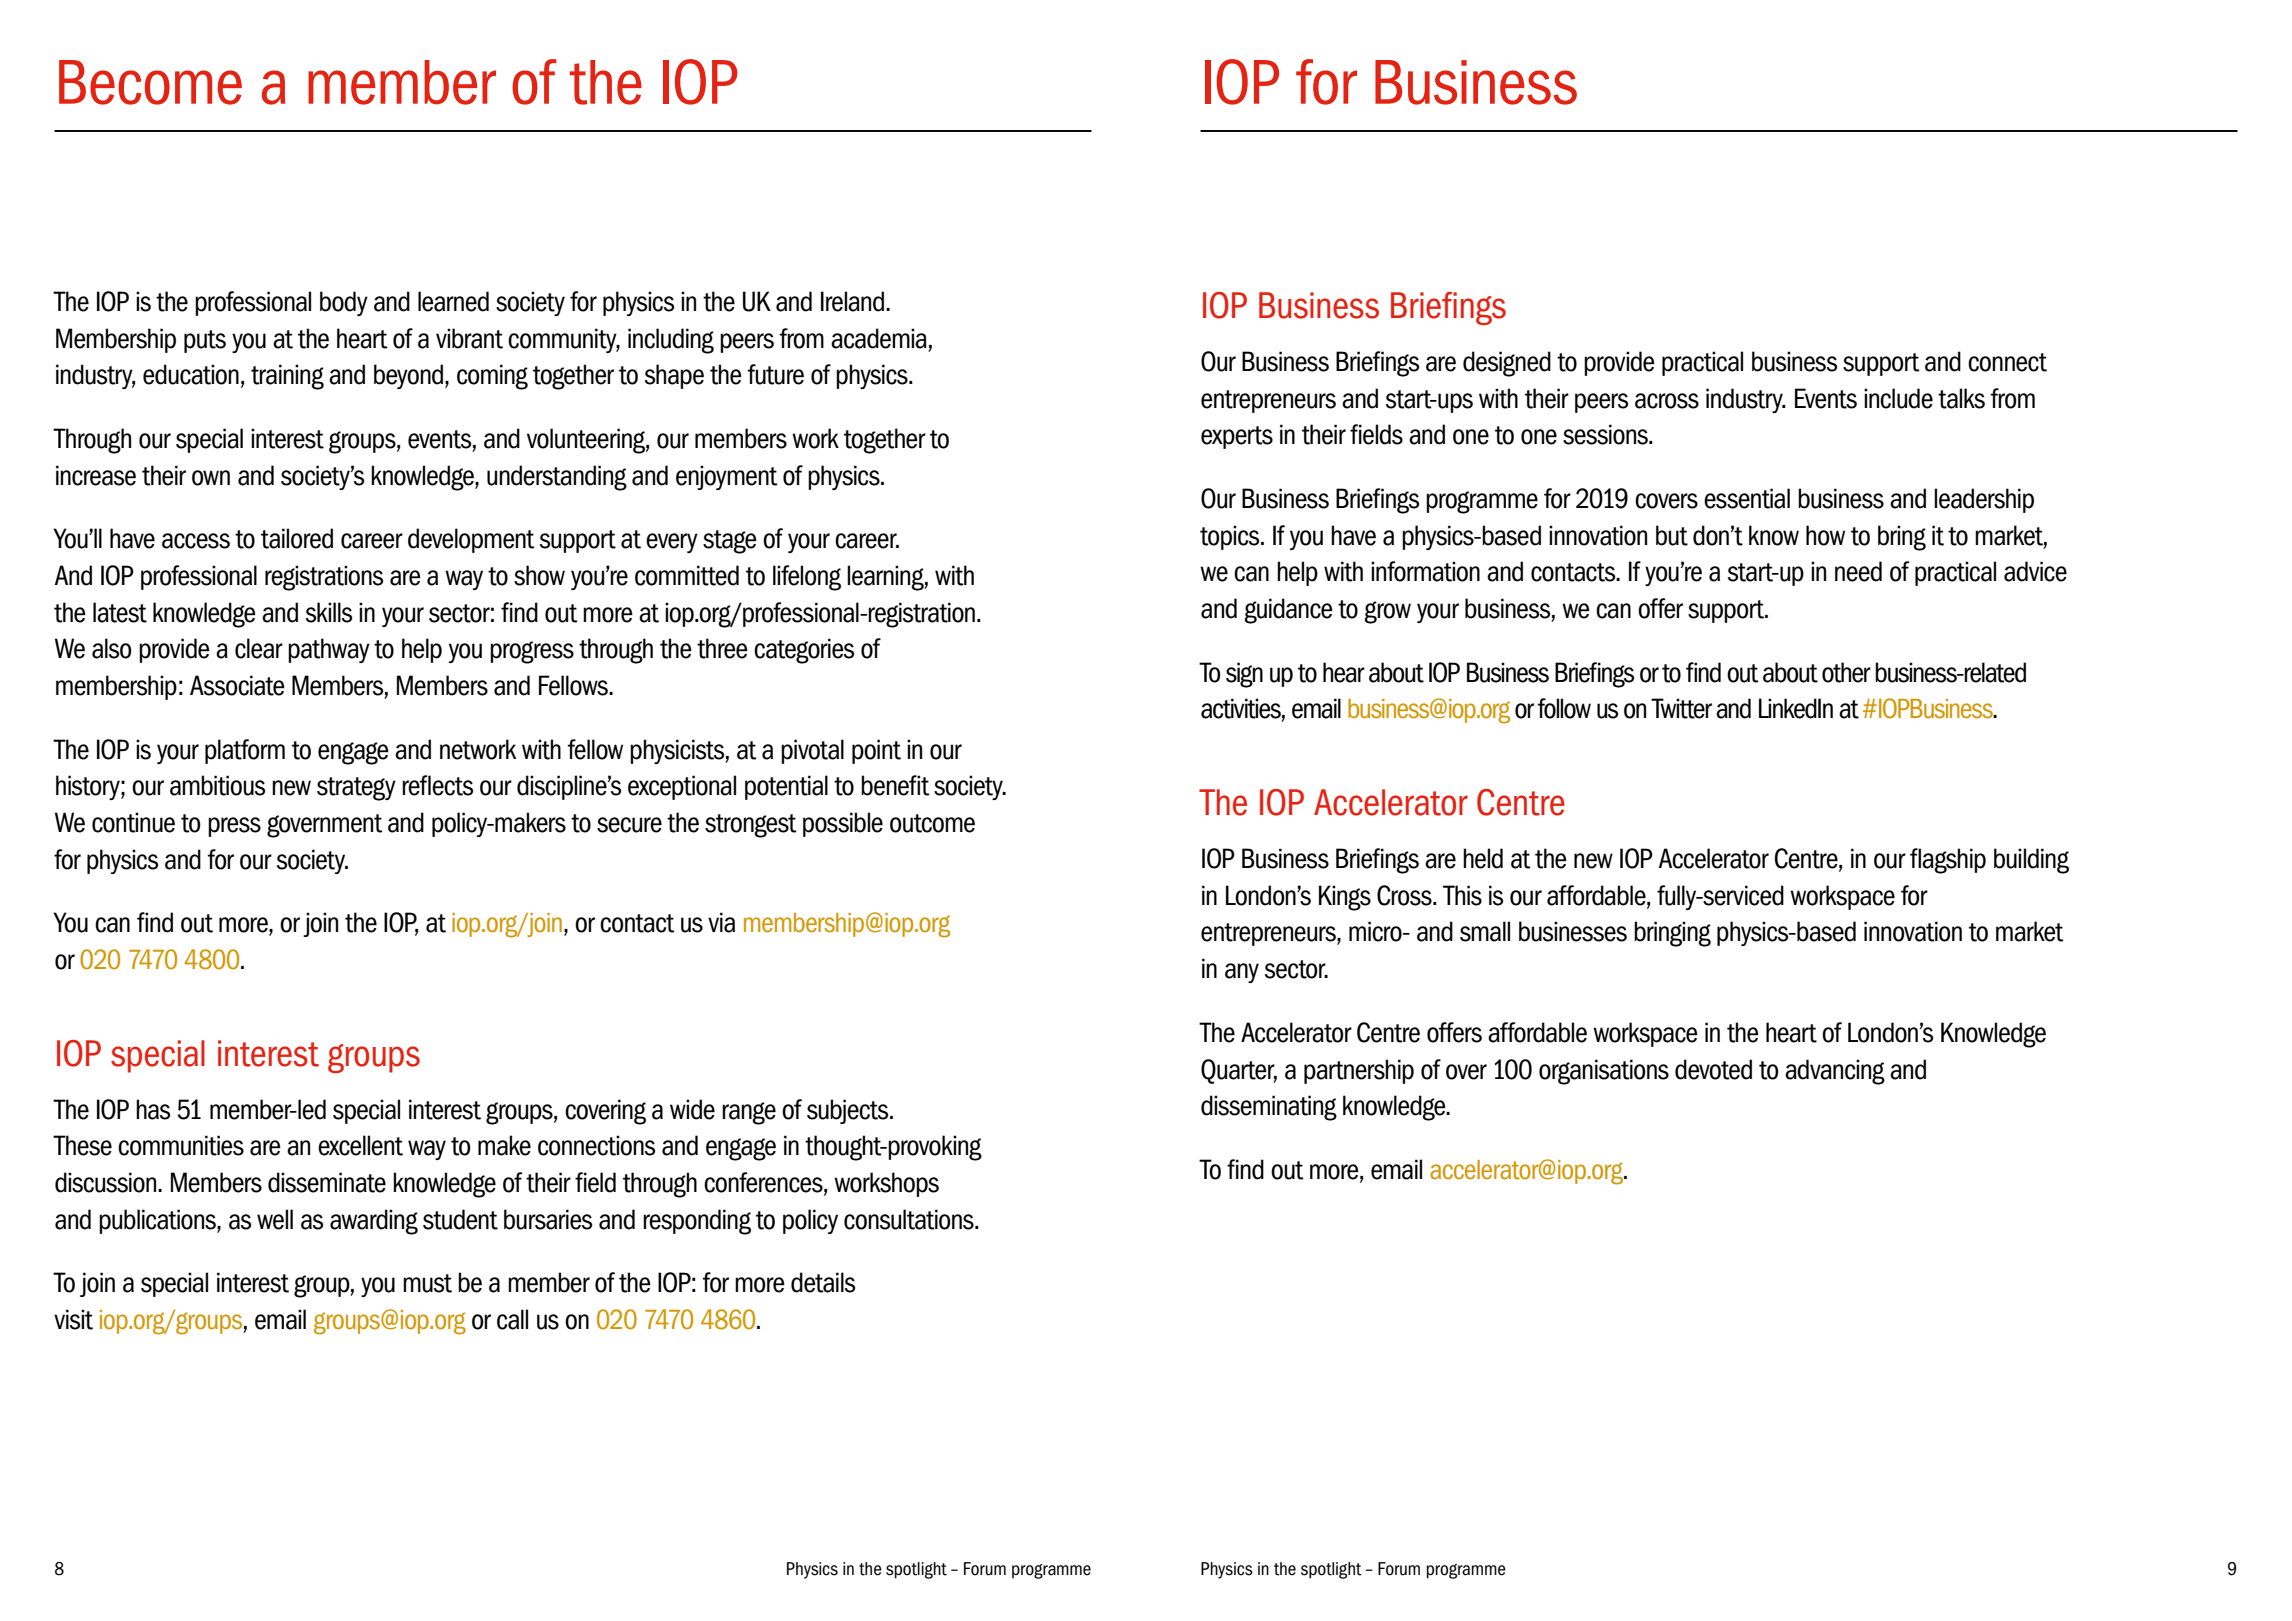 The height and width of the page is (1621, 2292). Describe the element at coordinates (932, 823) in the page. I see `outcome` at that location.
